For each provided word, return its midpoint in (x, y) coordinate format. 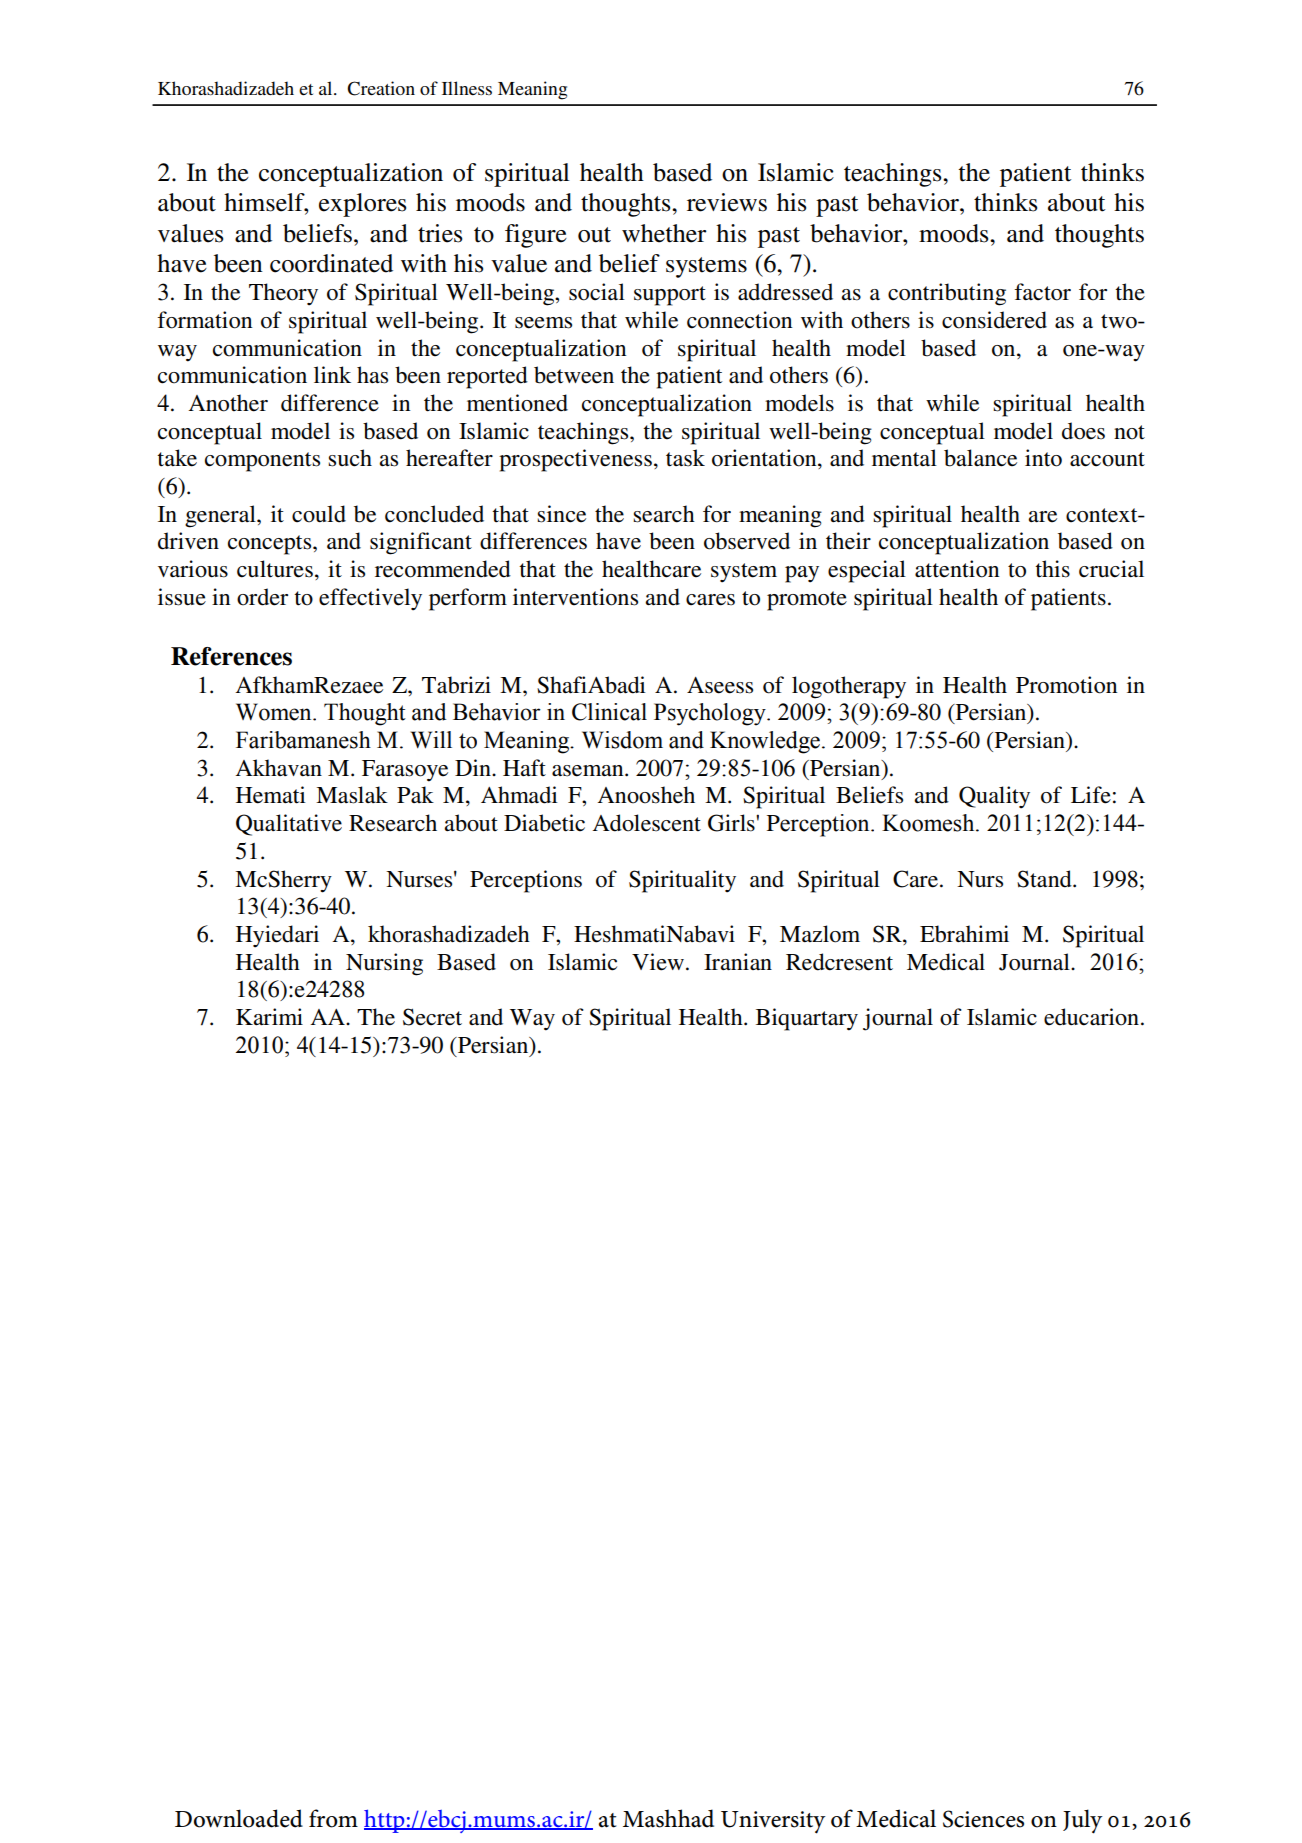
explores (362, 205)
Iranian (738, 961)
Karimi (269, 1016)
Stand (1045, 879)
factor (1042, 292)
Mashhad (668, 1818)
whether (664, 233)
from (333, 1818)
